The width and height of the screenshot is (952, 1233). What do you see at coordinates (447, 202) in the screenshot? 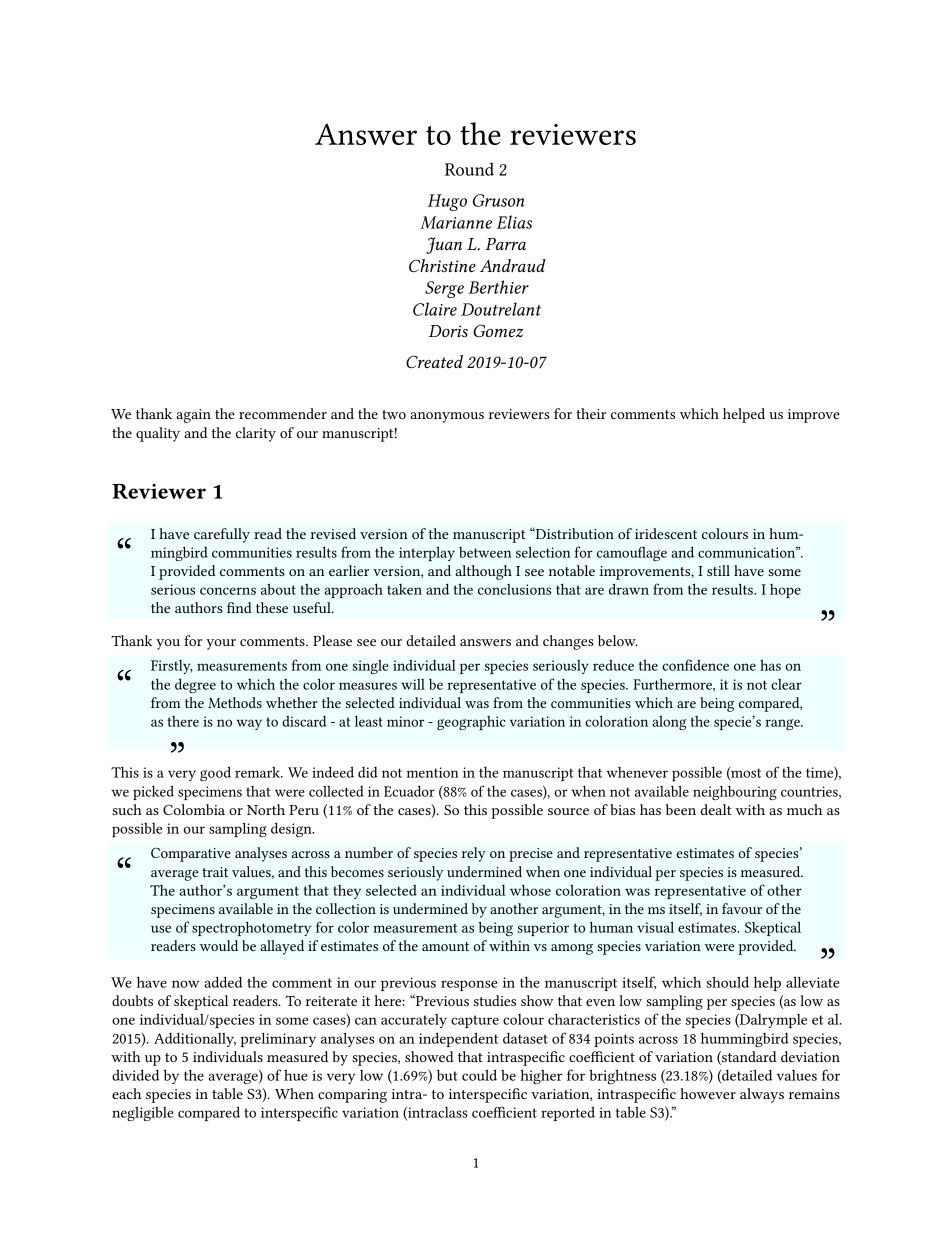
I see `Hugo` at bounding box center [447, 202].
